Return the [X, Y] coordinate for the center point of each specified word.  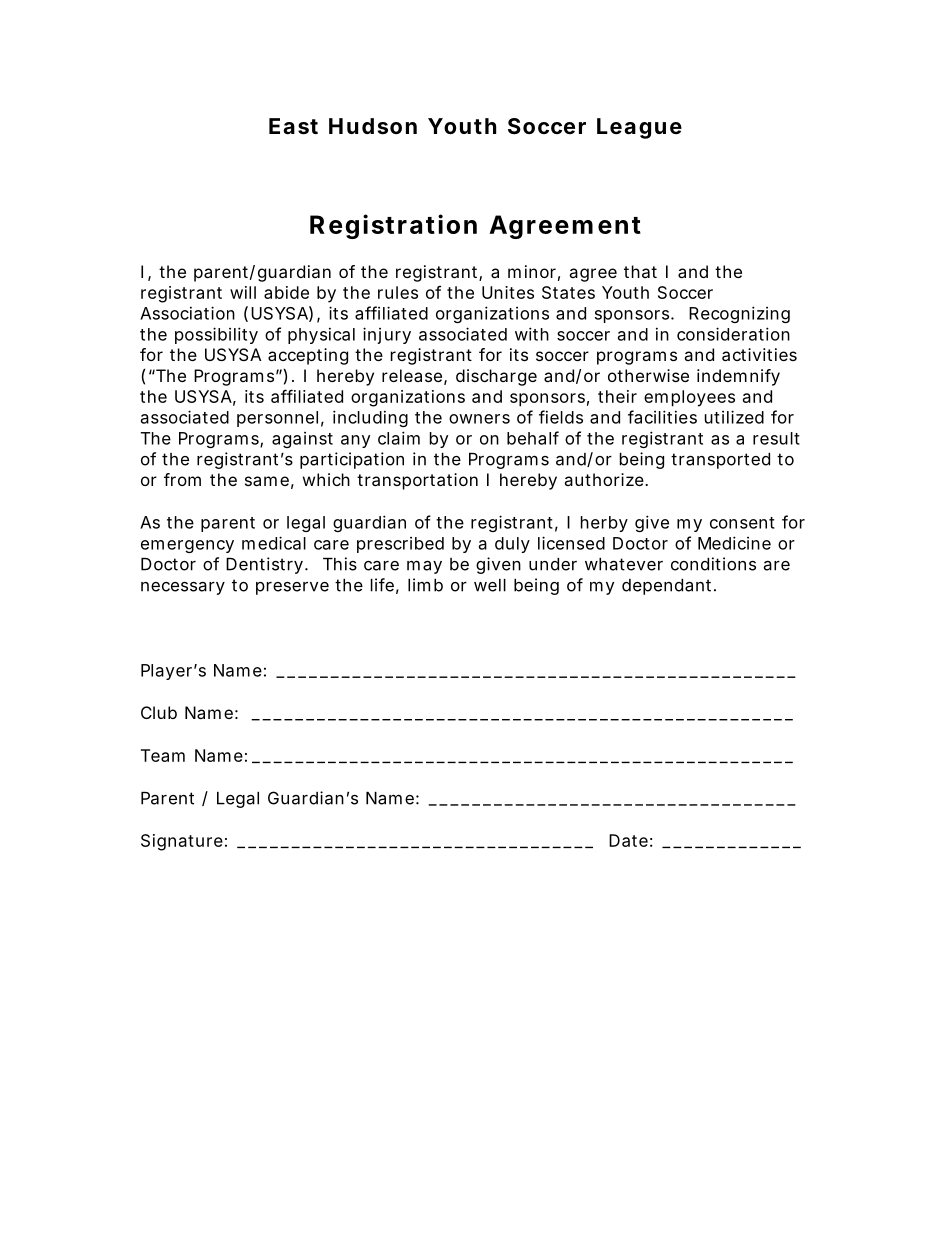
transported [720, 461]
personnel [277, 419]
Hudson [373, 126]
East [293, 126]
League [639, 128]
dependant [669, 587]
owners [479, 419]
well [490, 585]
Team [163, 755]
